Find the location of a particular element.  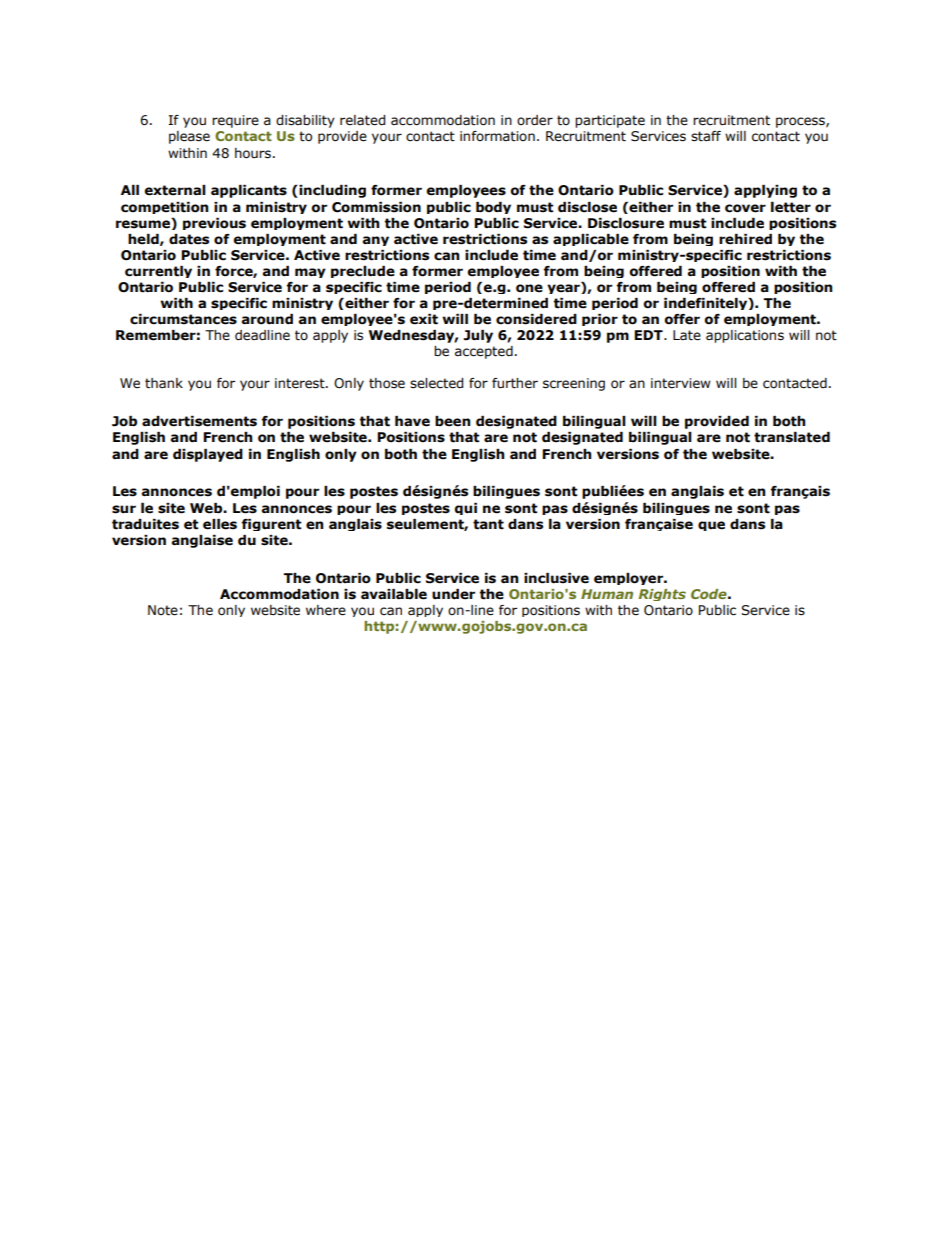

Rights is located at coordinates (662, 595).
